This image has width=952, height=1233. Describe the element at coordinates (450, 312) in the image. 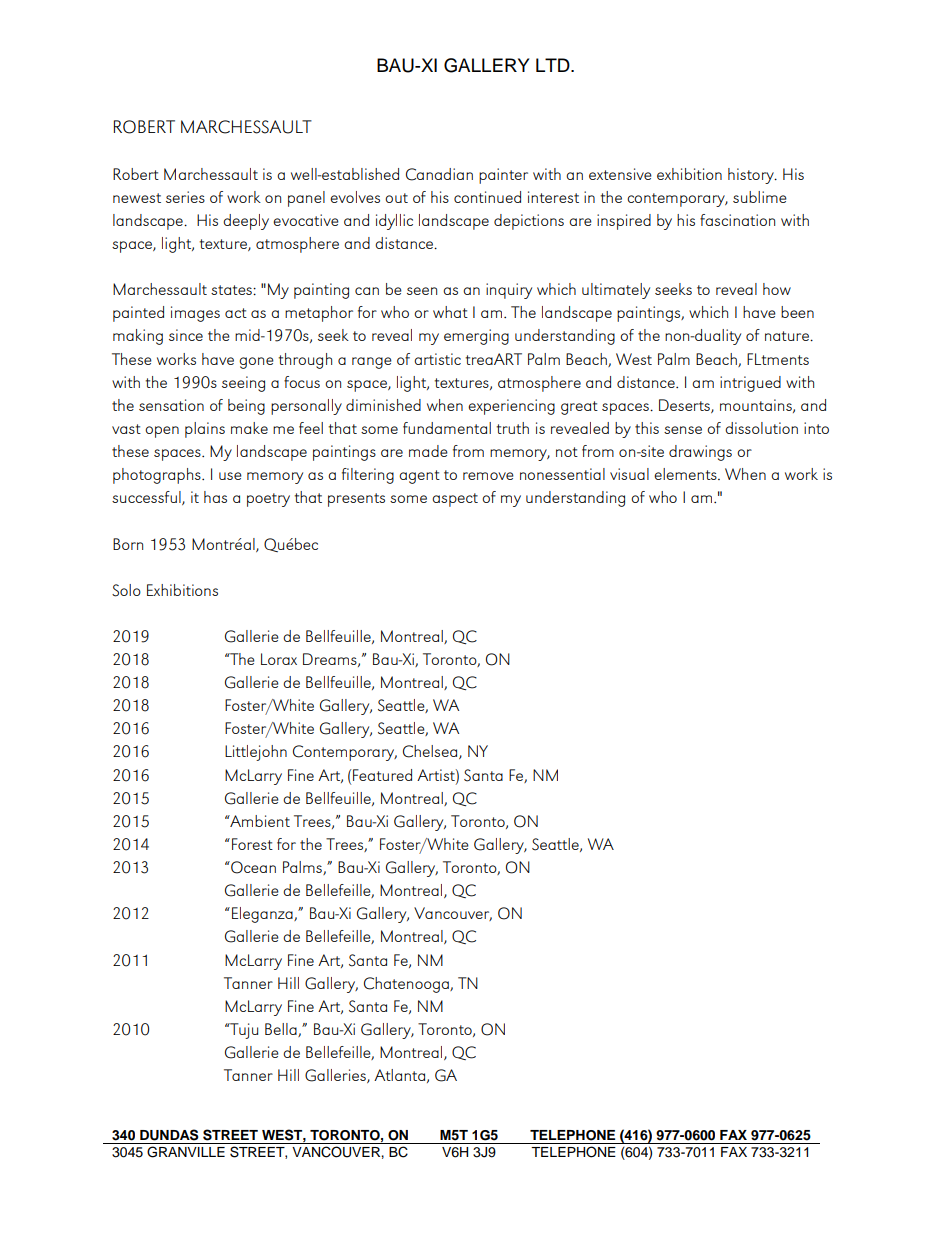

I see `what` at that location.
